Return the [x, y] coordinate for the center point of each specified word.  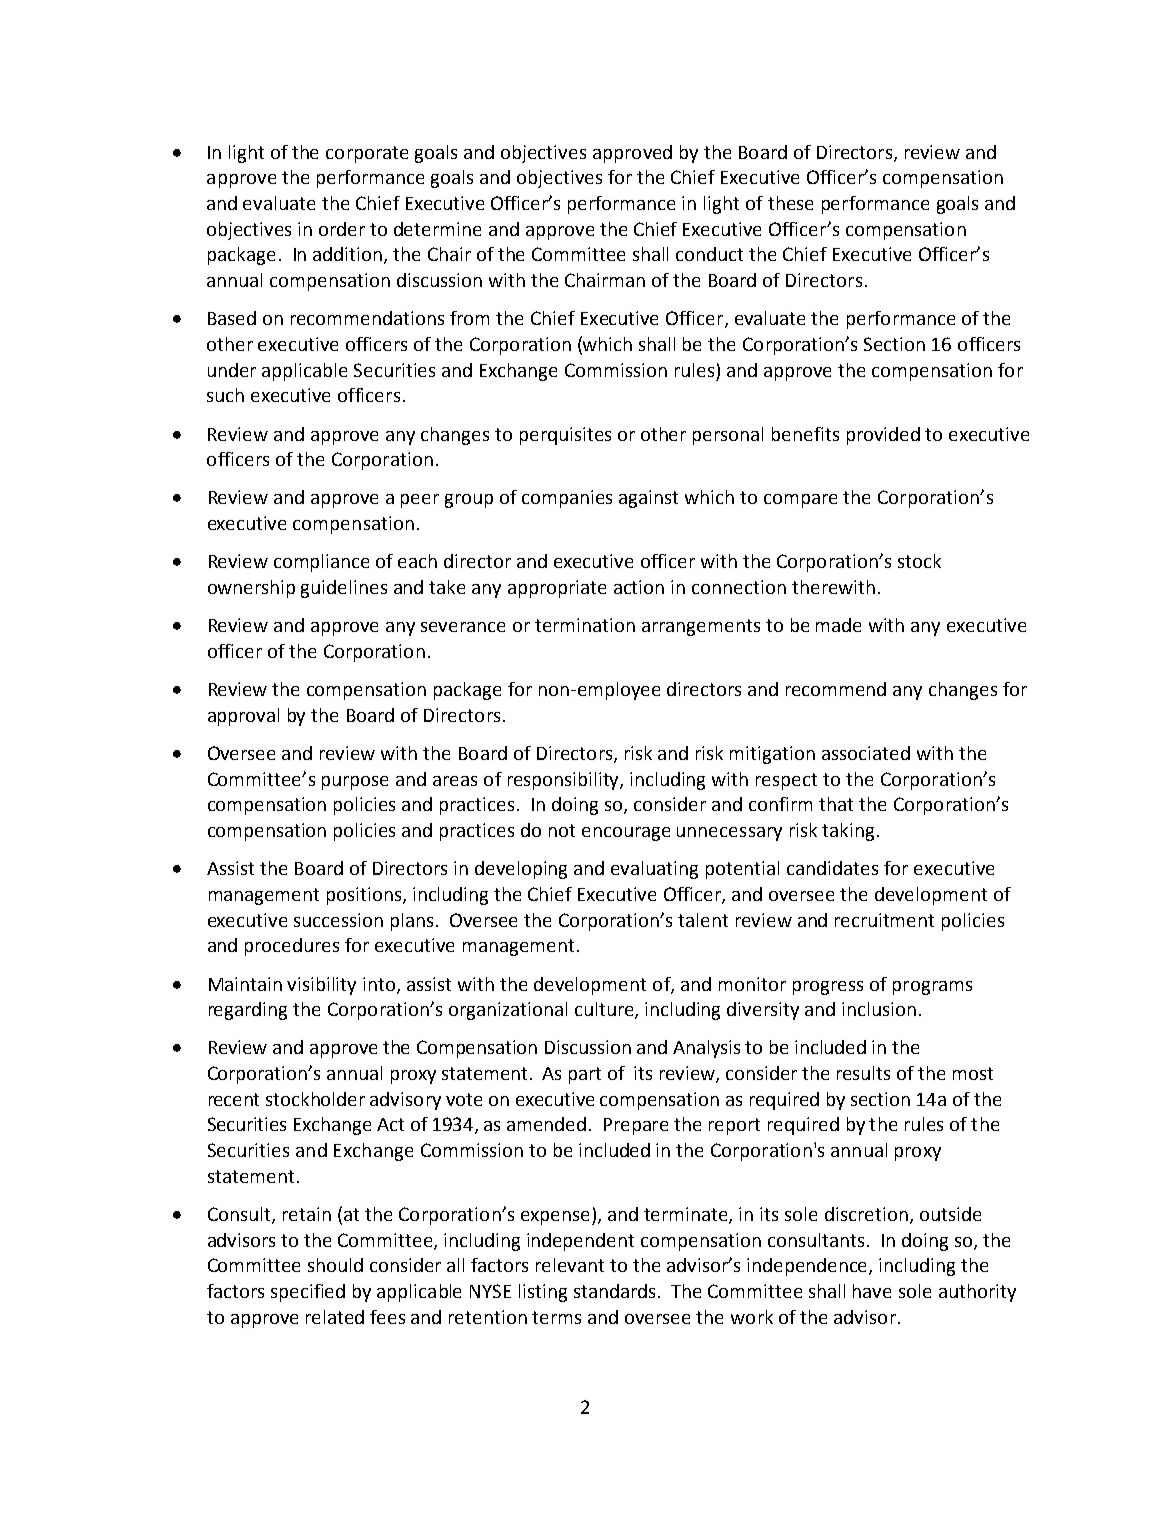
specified [308, 1293]
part [585, 1075]
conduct [709, 254]
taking [848, 832]
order [342, 229]
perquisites [565, 436]
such [225, 395]
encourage [626, 834]
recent [234, 1099]
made [838, 625]
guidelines [344, 589]
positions [365, 896]
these [790, 203]
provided [883, 436]
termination [585, 625]
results [863, 1073]
